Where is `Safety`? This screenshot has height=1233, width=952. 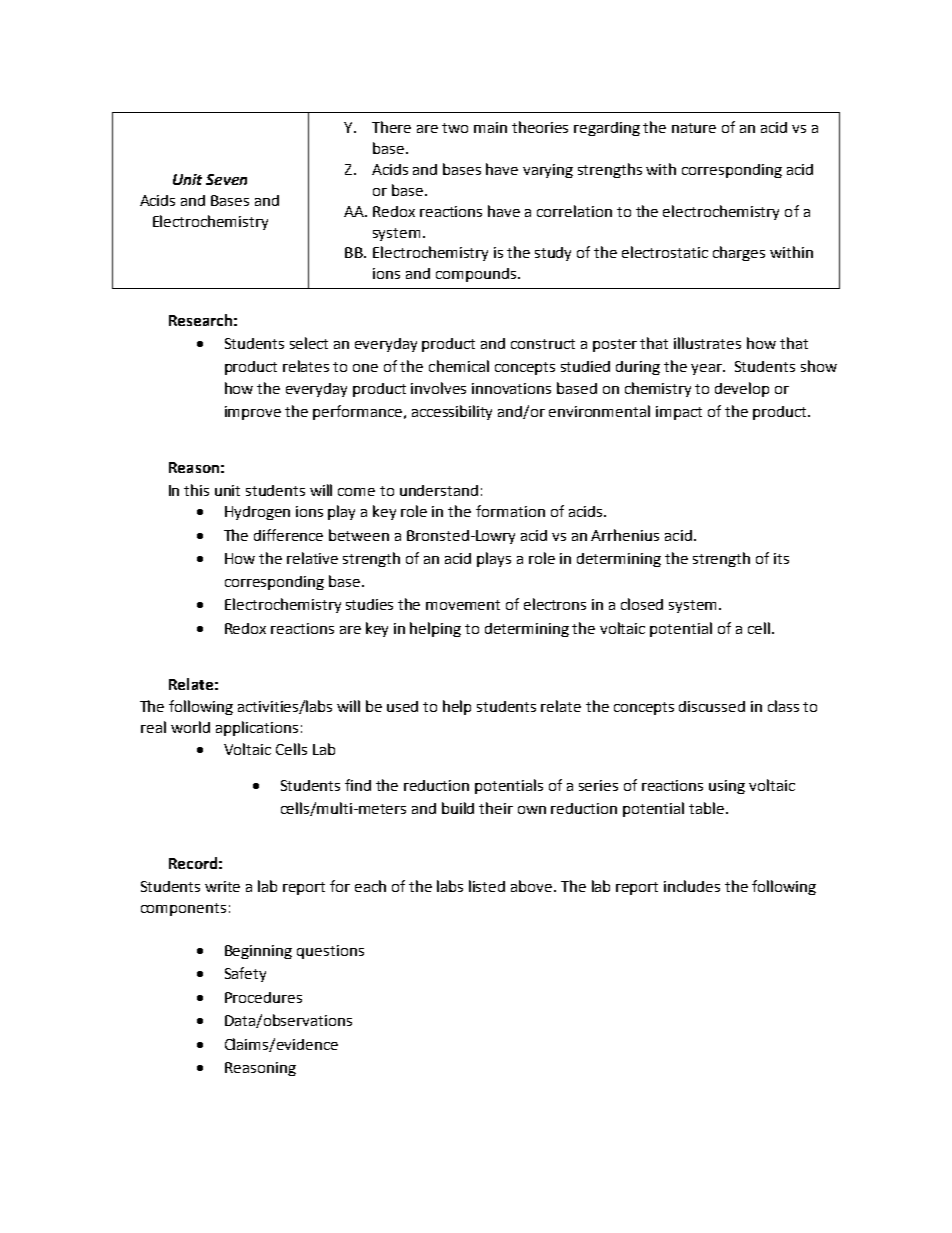
Safety is located at coordinates (245, 974).
